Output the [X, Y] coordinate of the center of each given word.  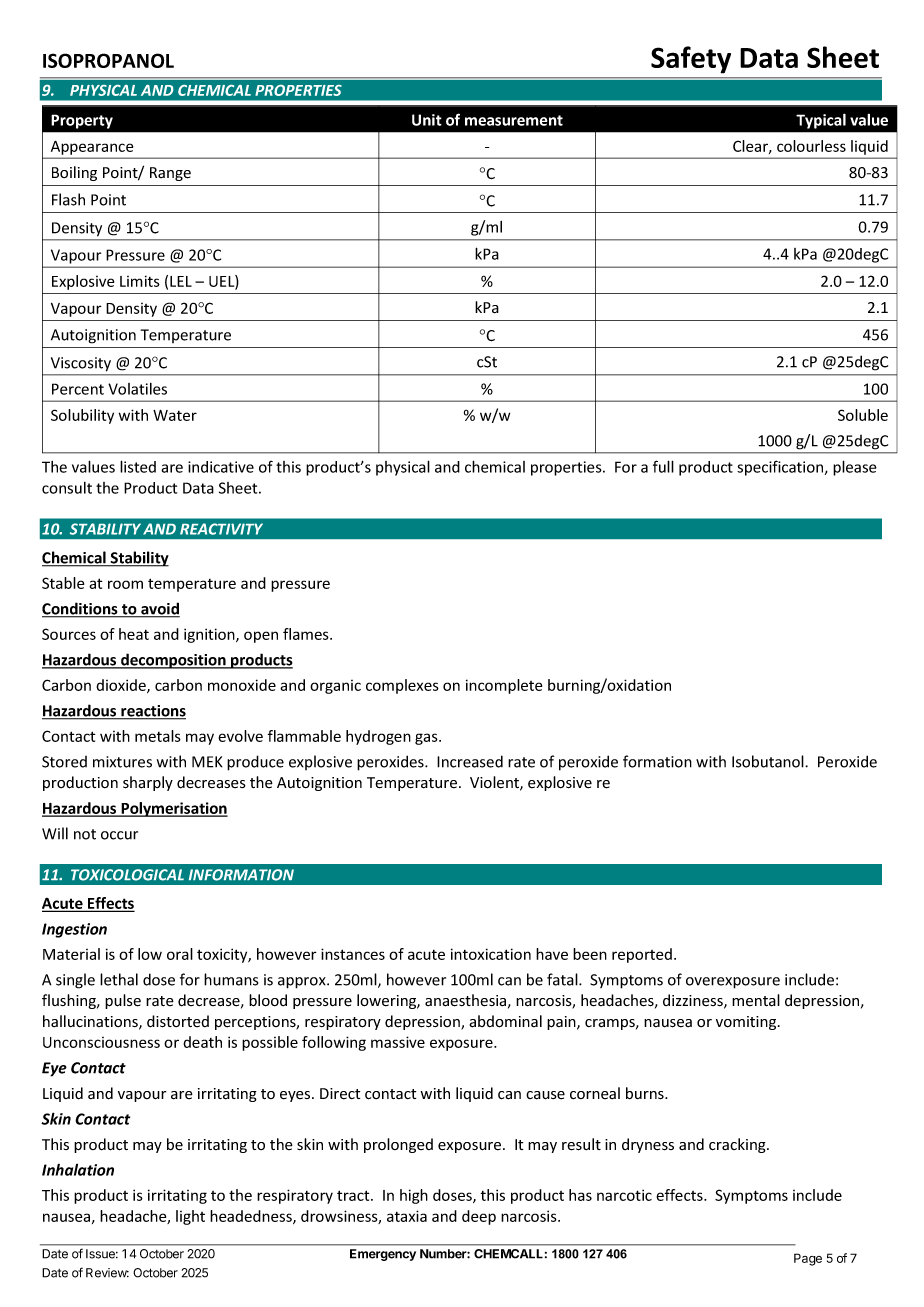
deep [479, 1217]
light [190, 1217]
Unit [427, 120]
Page [808, 1259]
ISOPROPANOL [108, 60]
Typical [821, 121]
